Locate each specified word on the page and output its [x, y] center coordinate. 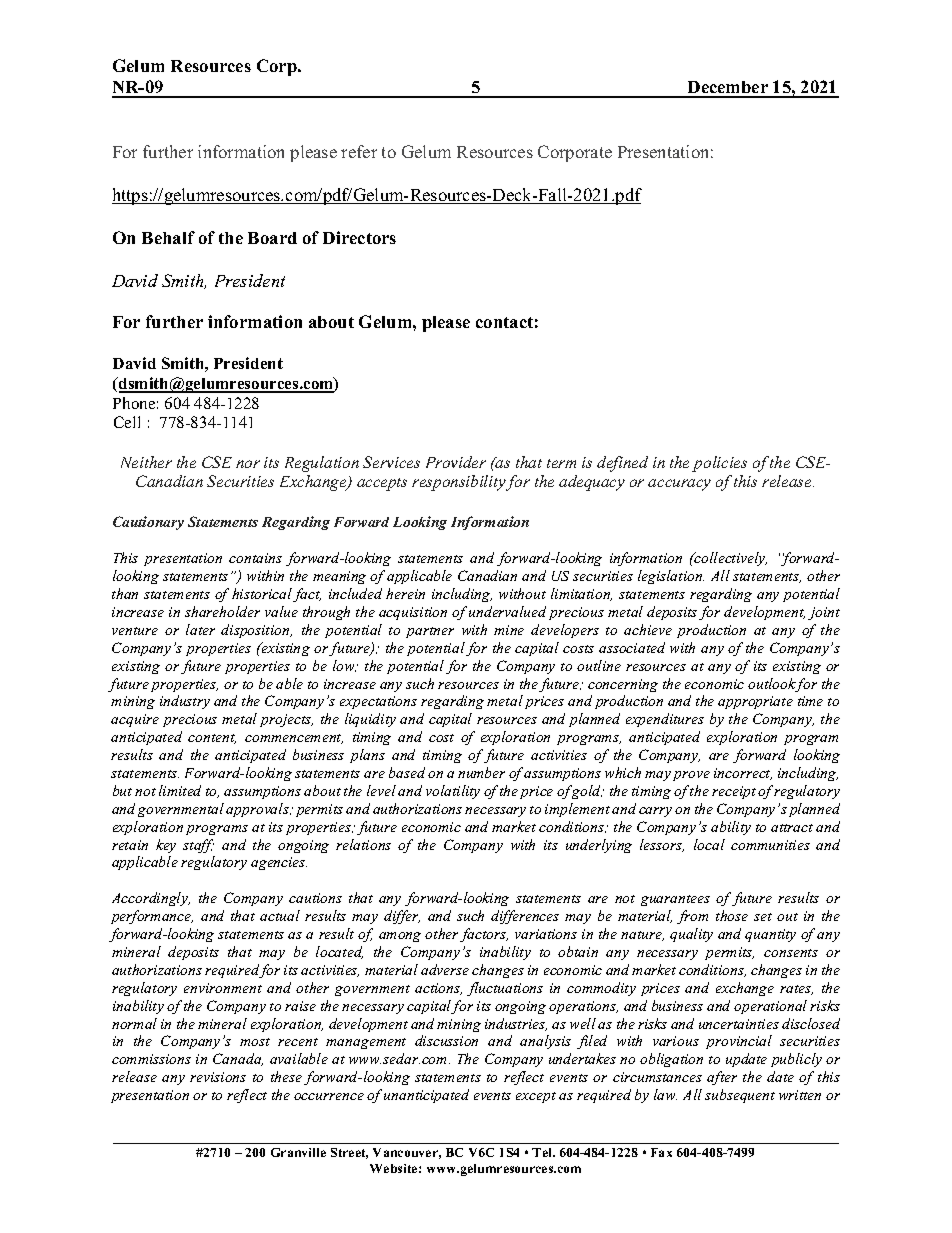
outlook [772, 685]
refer [359, 151]
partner [430, 632]
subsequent [740, 1096]
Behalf [168, 237]
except [536, 1097]
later [200, 629]
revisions [218, 1077]
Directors [359, 237]
